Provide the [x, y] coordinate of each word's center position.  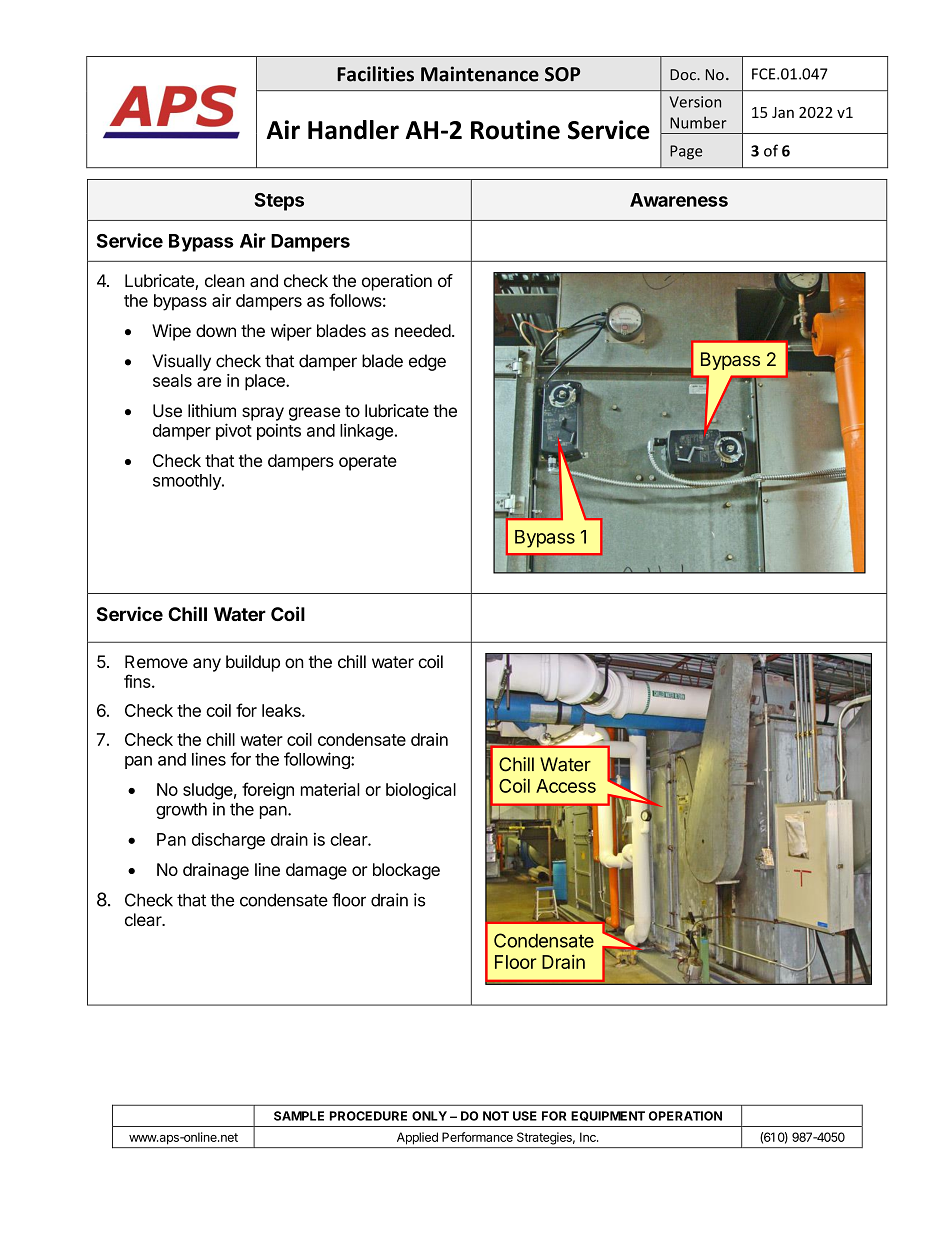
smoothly [188, 482]
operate [368, 463]
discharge [228, 841]
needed [423, 330]
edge [427, 362]
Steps [279, 202]
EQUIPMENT [608, 1116]
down [216, 330]
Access [566, 786]
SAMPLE [299, 1116]
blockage [406, 871]
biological [421, 791]
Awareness [679, 200]
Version [695, 102]
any [207, 665]
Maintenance [480, 74]
